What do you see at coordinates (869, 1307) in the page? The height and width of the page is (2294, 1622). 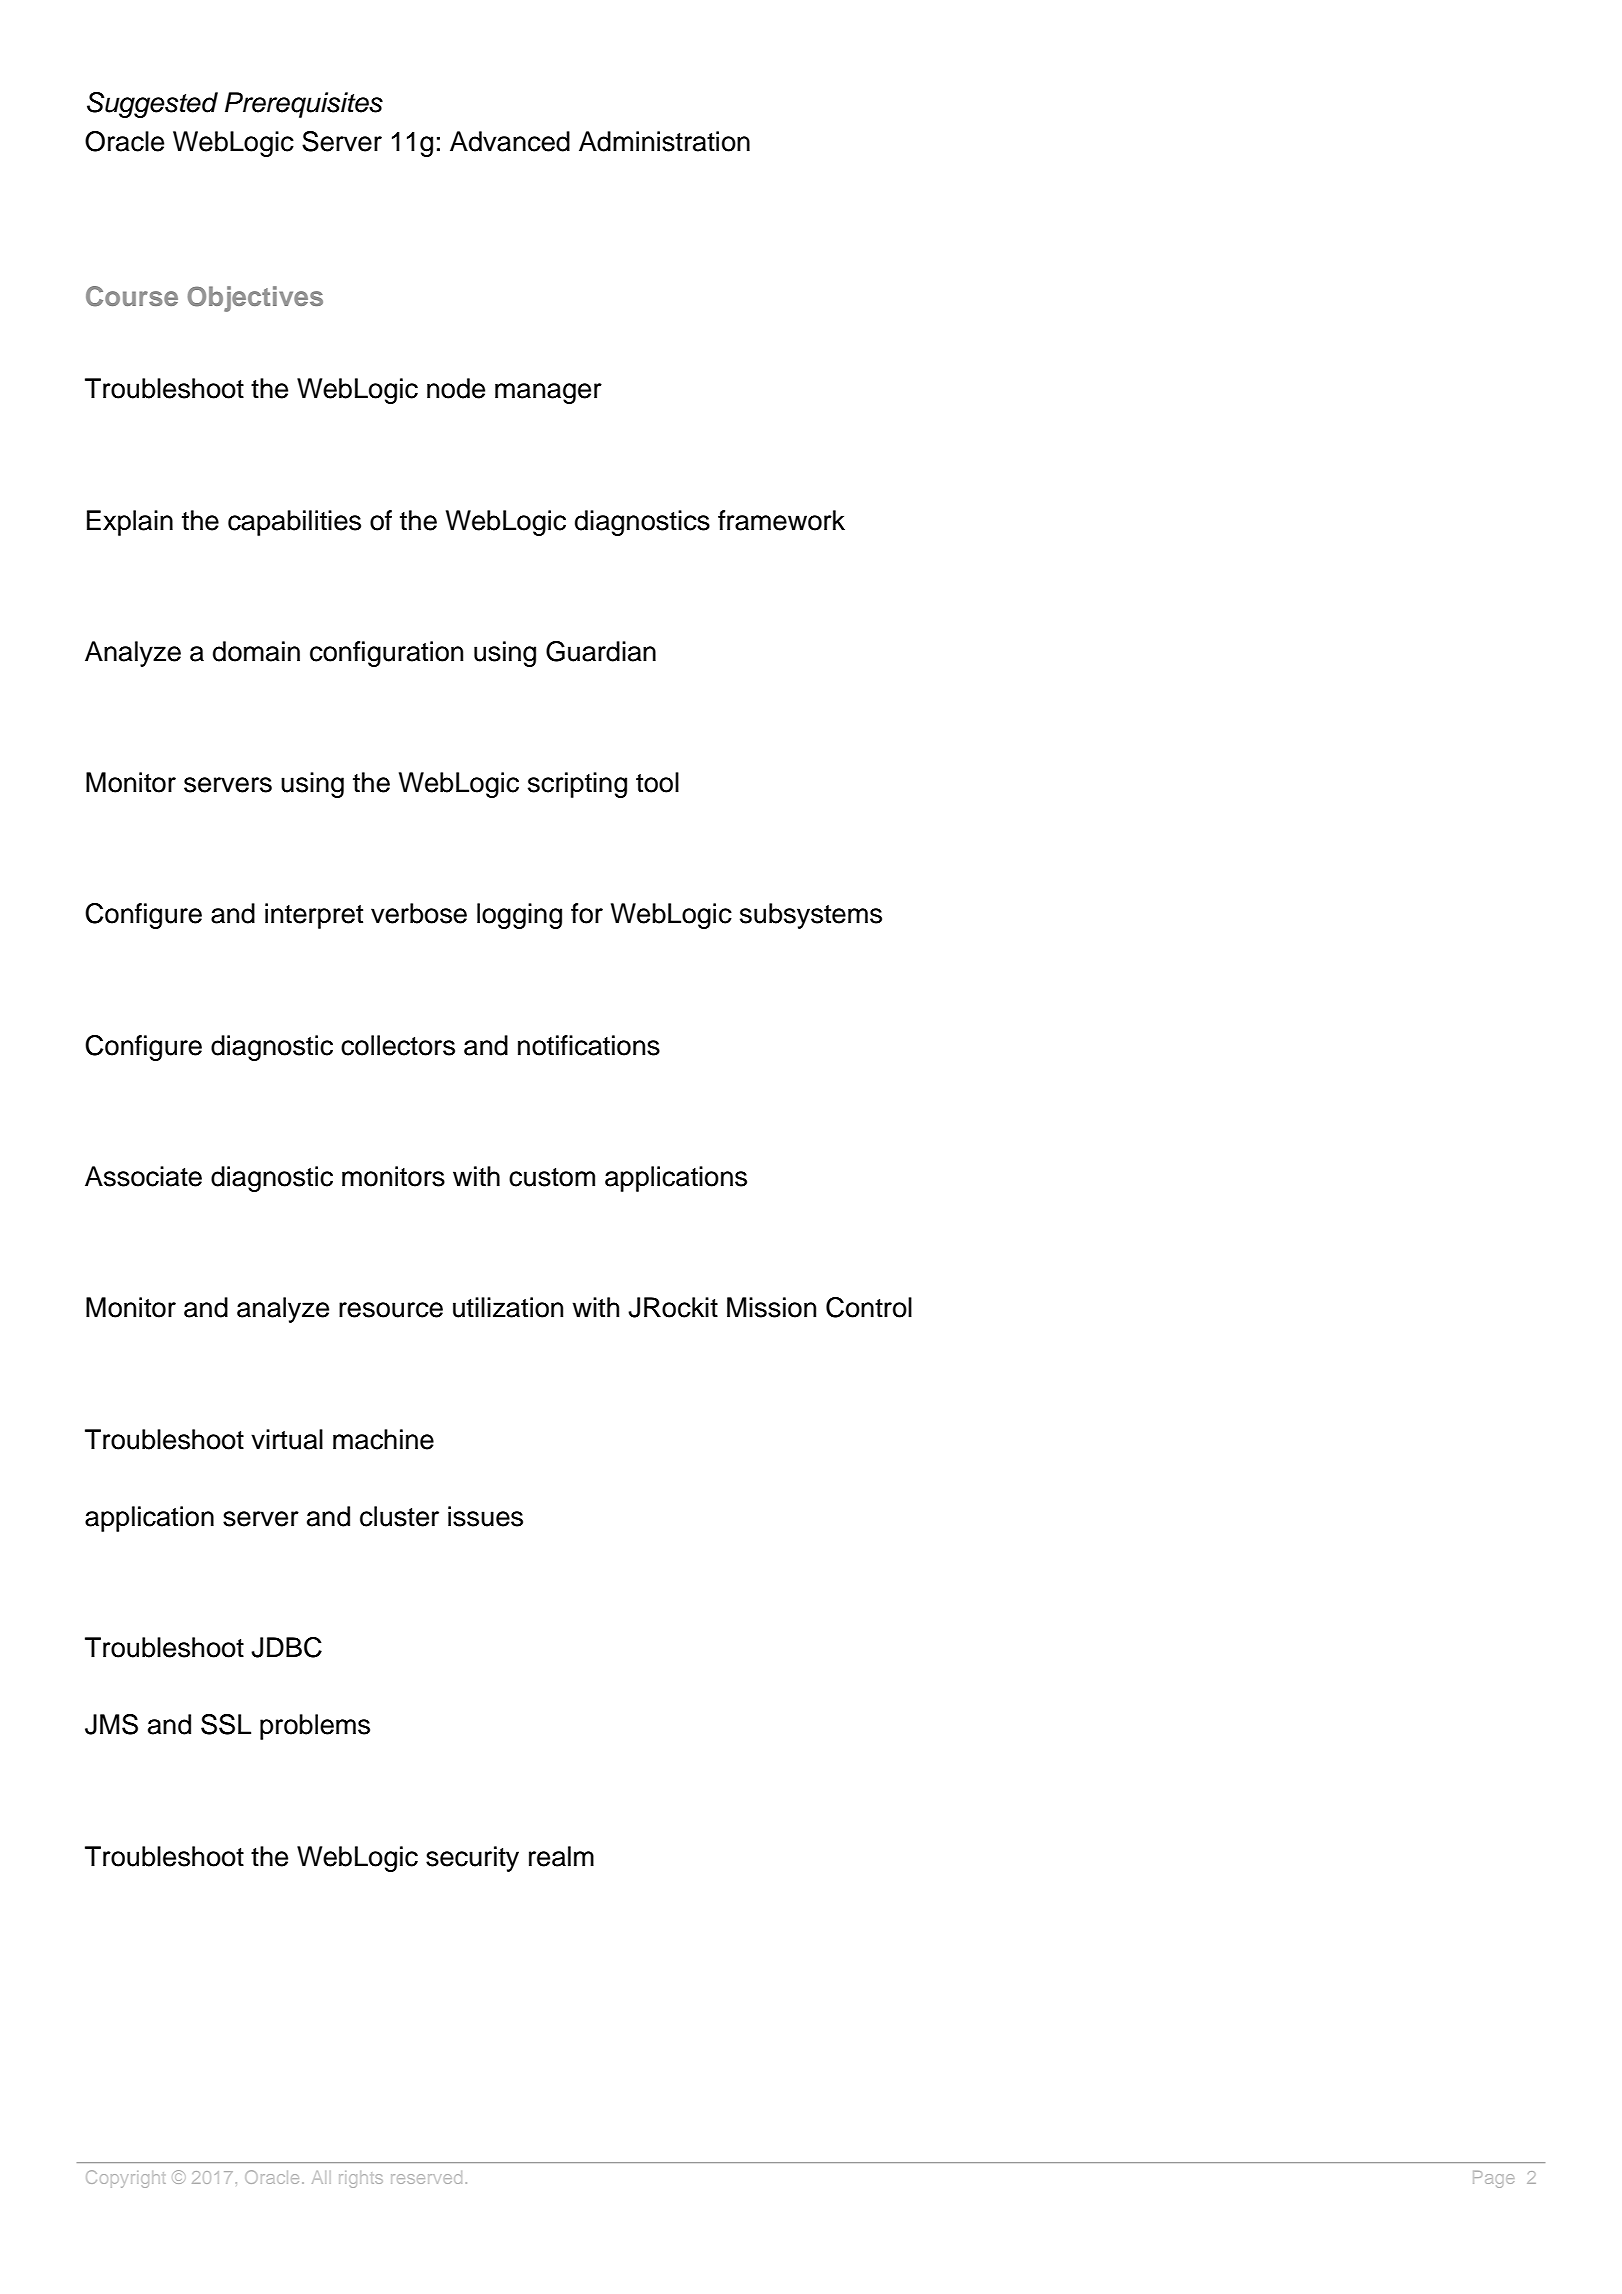 I see `Control` at bounding box center [869, 1307].
